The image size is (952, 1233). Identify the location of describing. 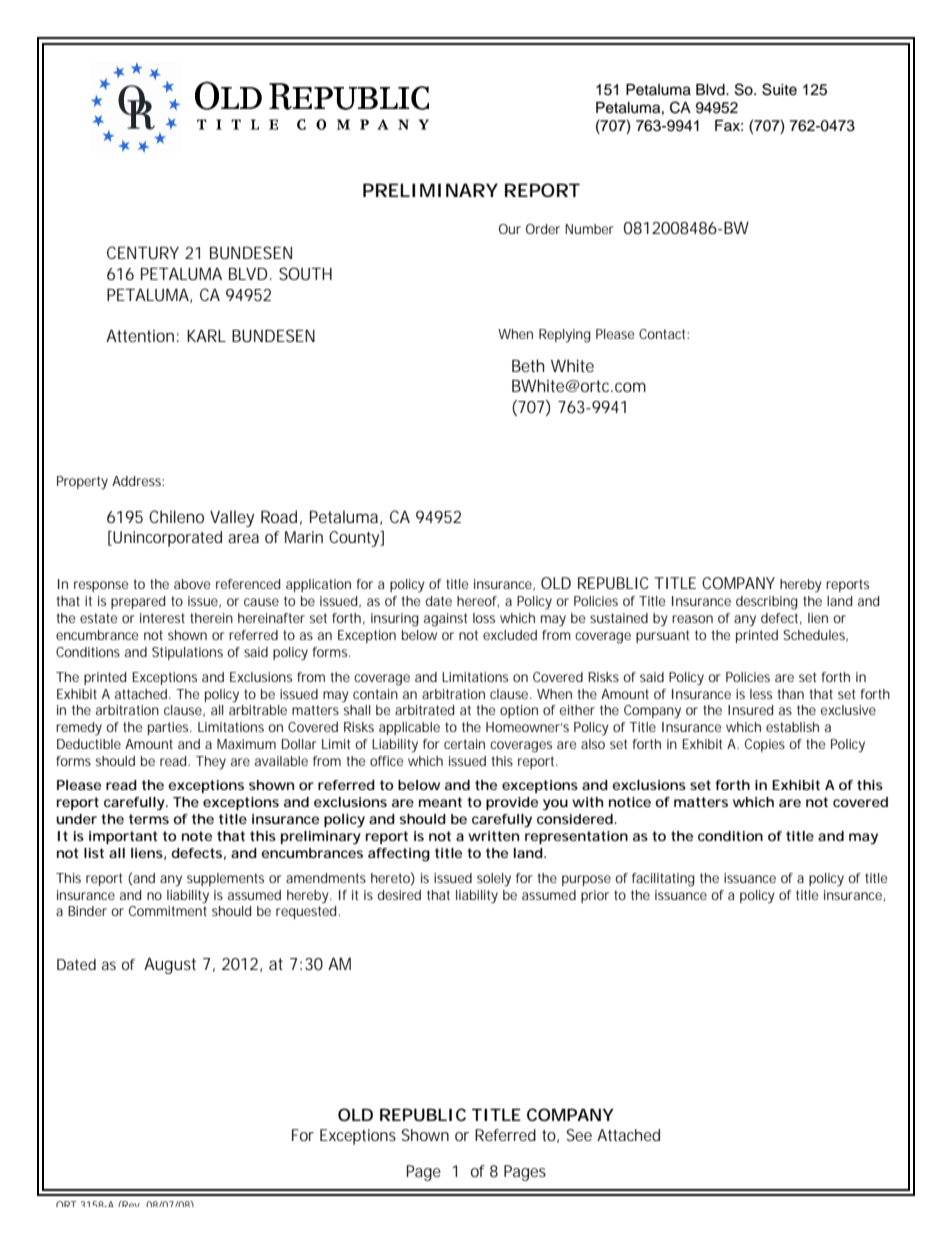
(767, 603).
